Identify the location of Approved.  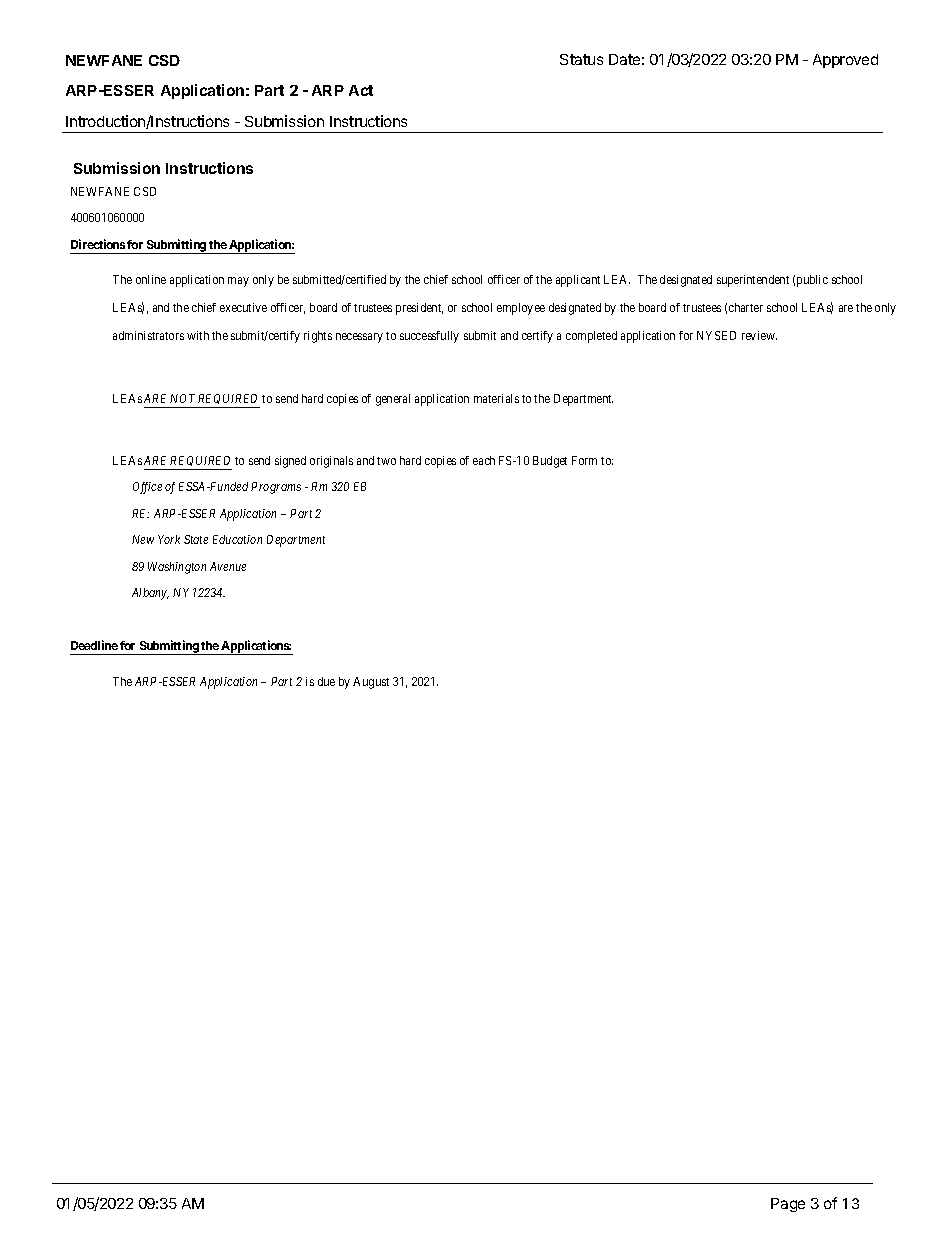
(845, 61).
